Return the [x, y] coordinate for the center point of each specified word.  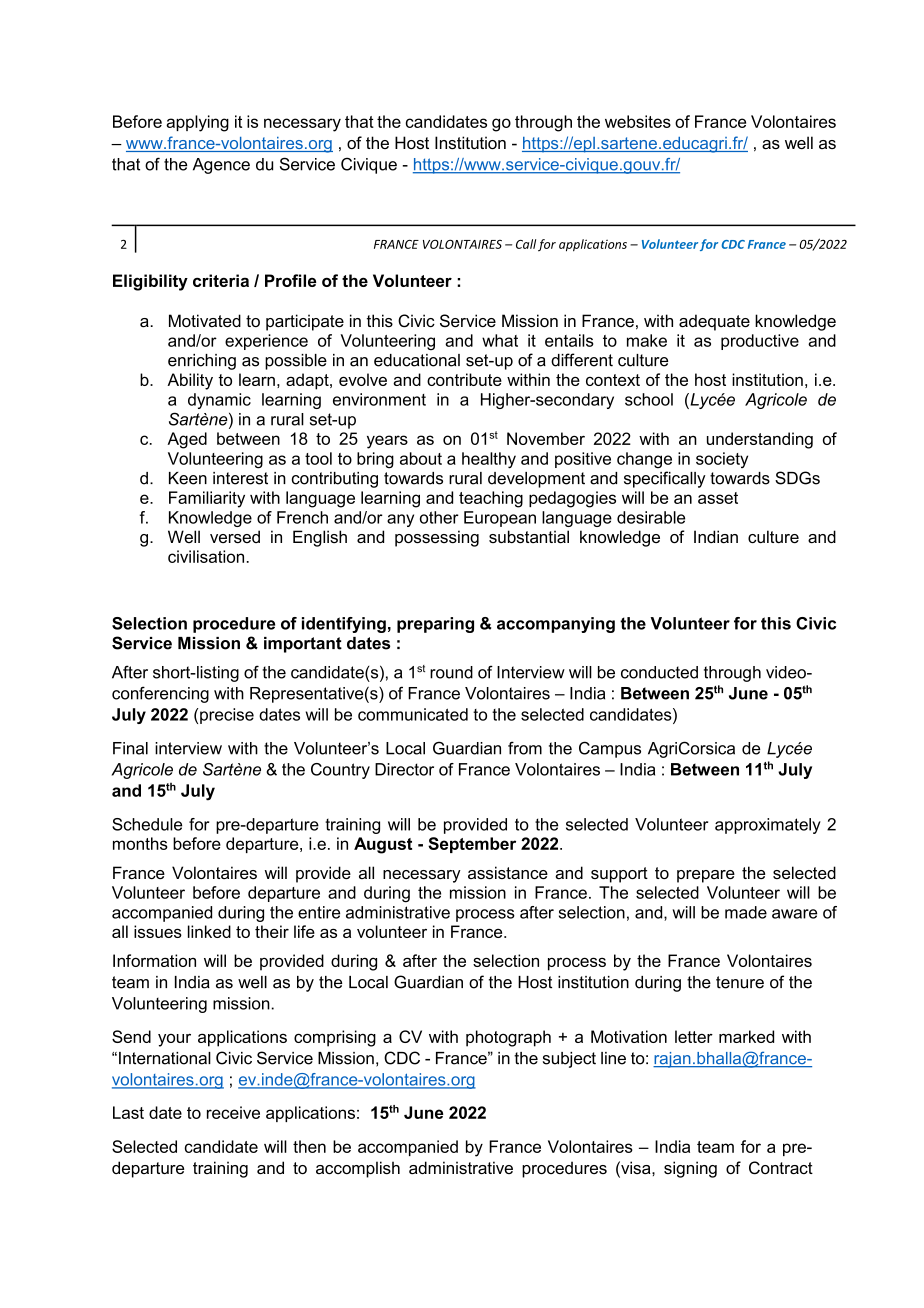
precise [227, 716]
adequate [714, 322]
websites [638, 121]
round [451, 672]
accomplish [358, 1169]
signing [690, 1169]
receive [233, 1112]
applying [197, 123]
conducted [659, 672]
